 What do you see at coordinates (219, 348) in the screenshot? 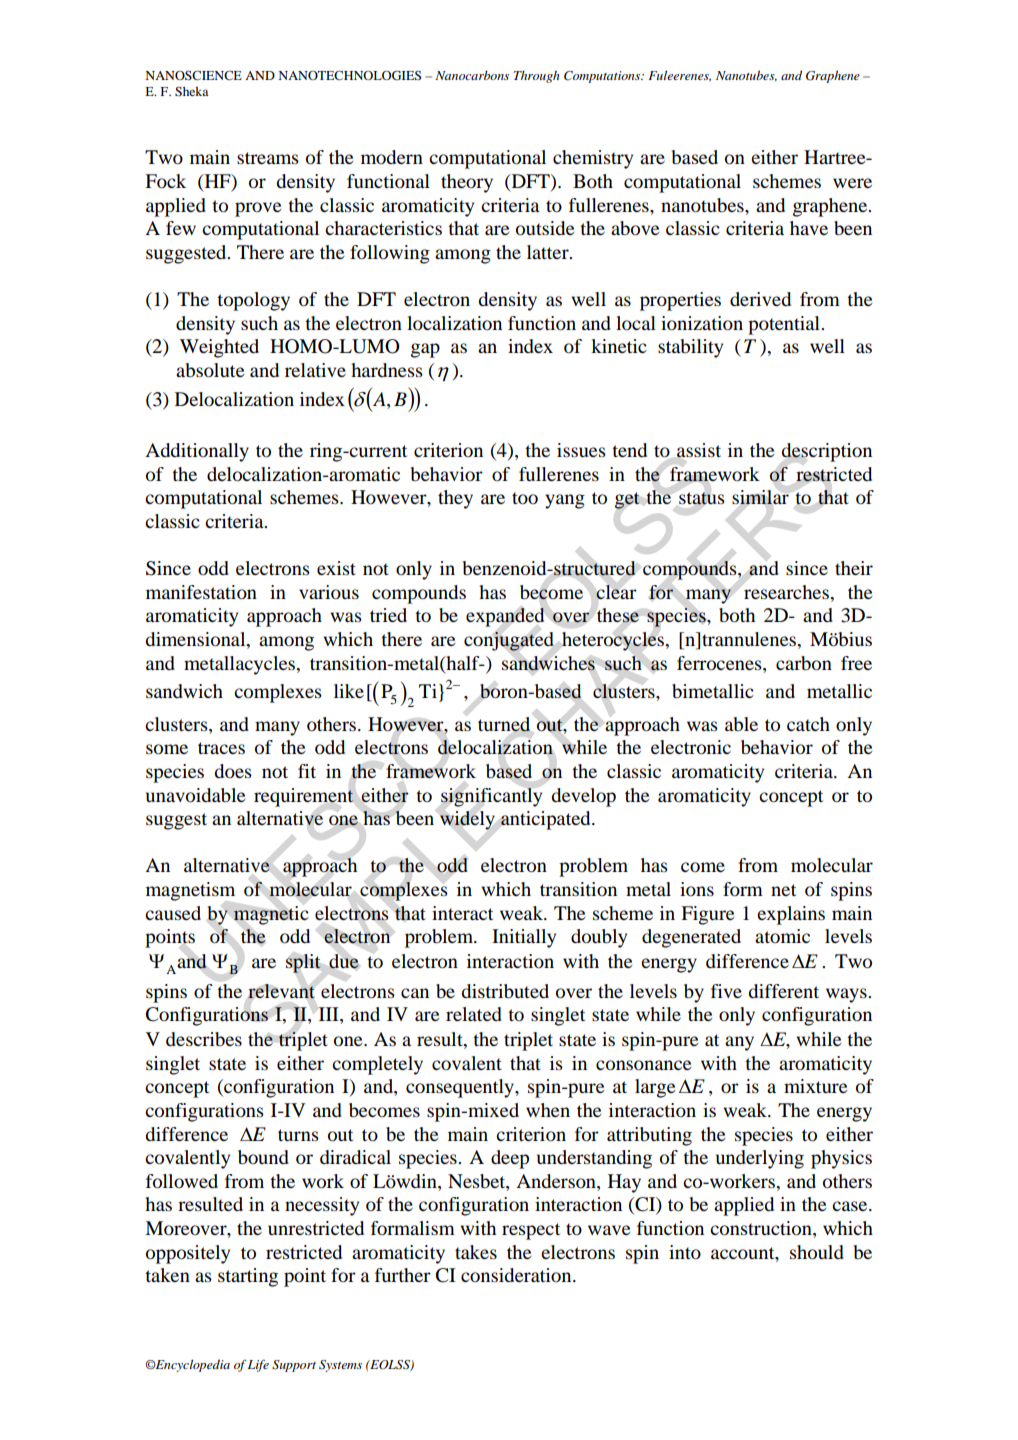
I see `Weighted` at bounding box center [219, 348].
